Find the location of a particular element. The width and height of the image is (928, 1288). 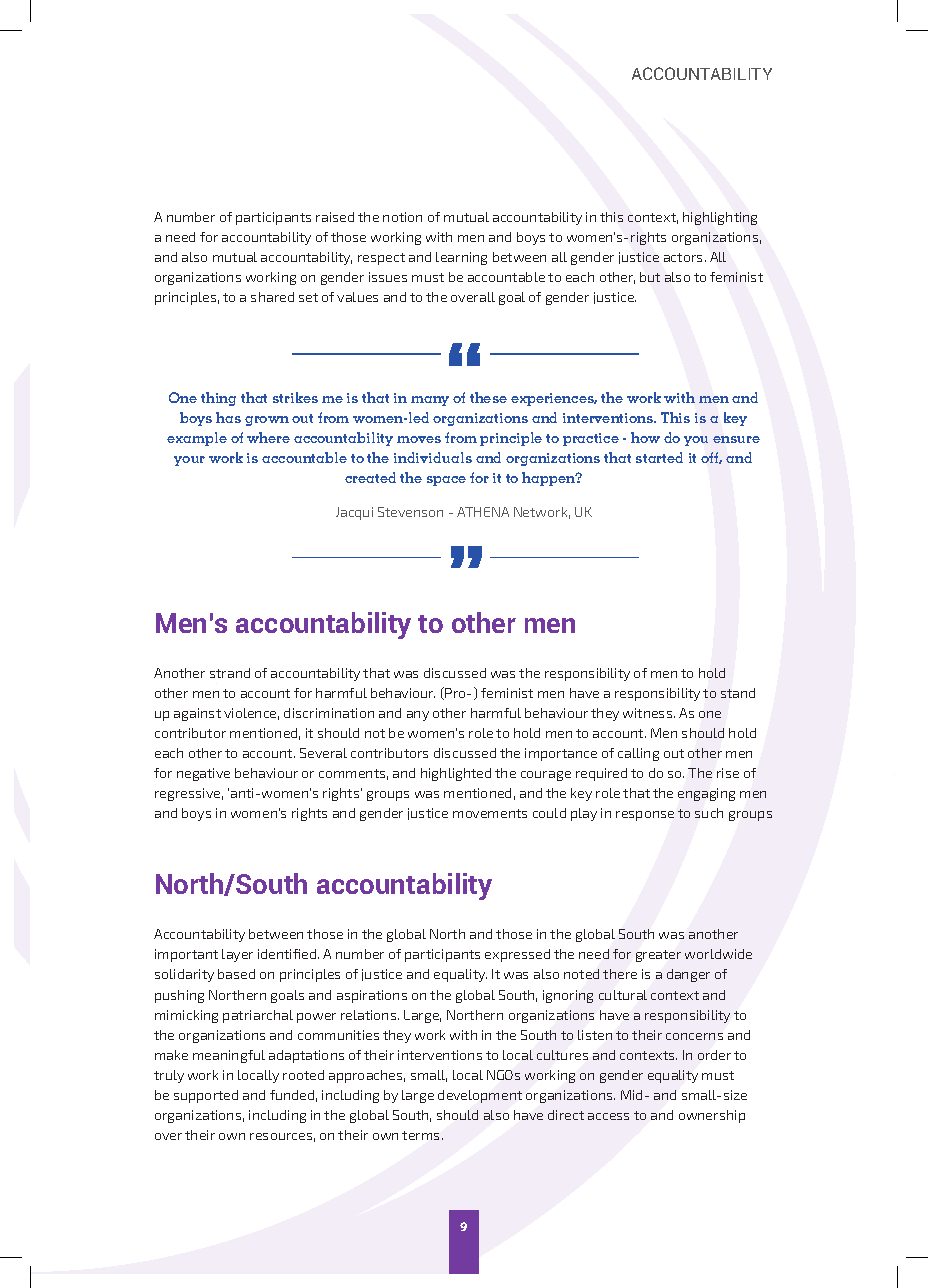

learning is located at coordinates (461, 258).
